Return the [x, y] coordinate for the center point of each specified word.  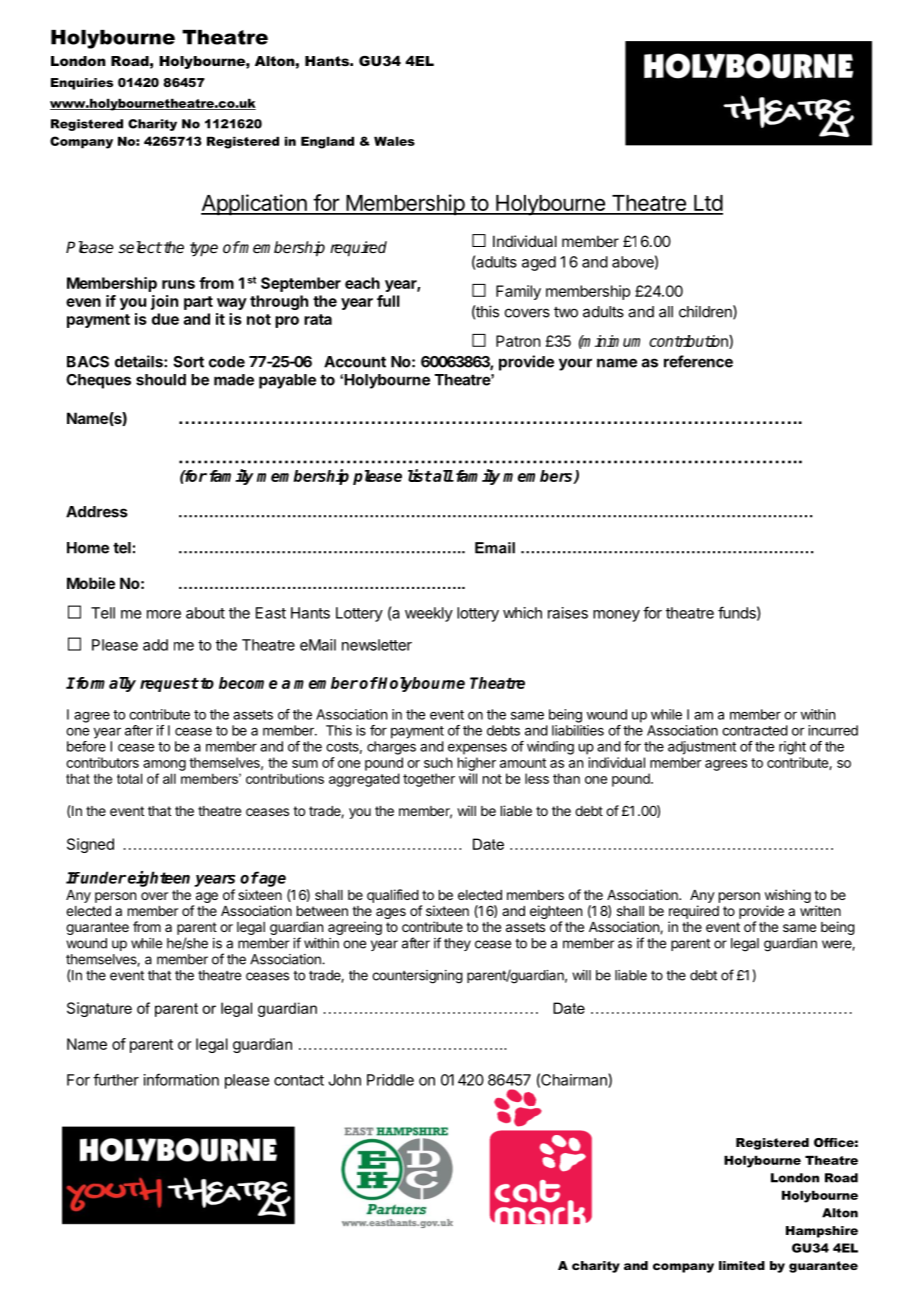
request [169, 685]
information [181, 1079]
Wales [394, 141]
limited [742, 1265]
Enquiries [82, 84]
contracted [755, 730]
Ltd [707, 204]
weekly [429, 614]
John [344, 1080]
